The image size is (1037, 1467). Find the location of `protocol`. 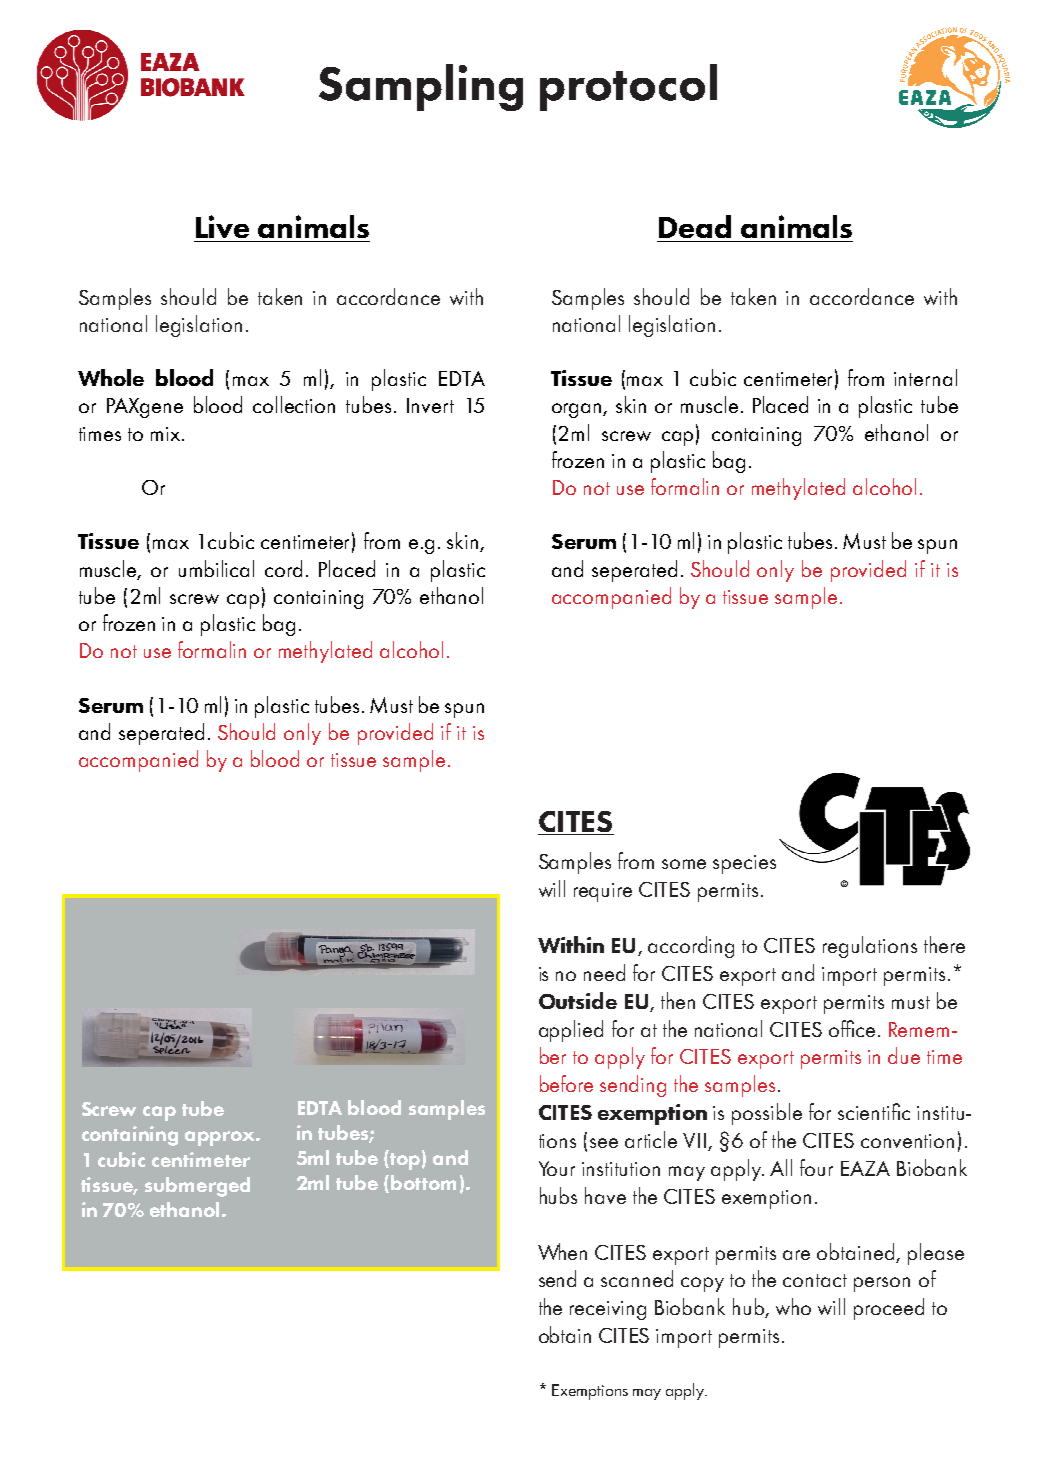

protocol is located at coordinates (628, 87).
